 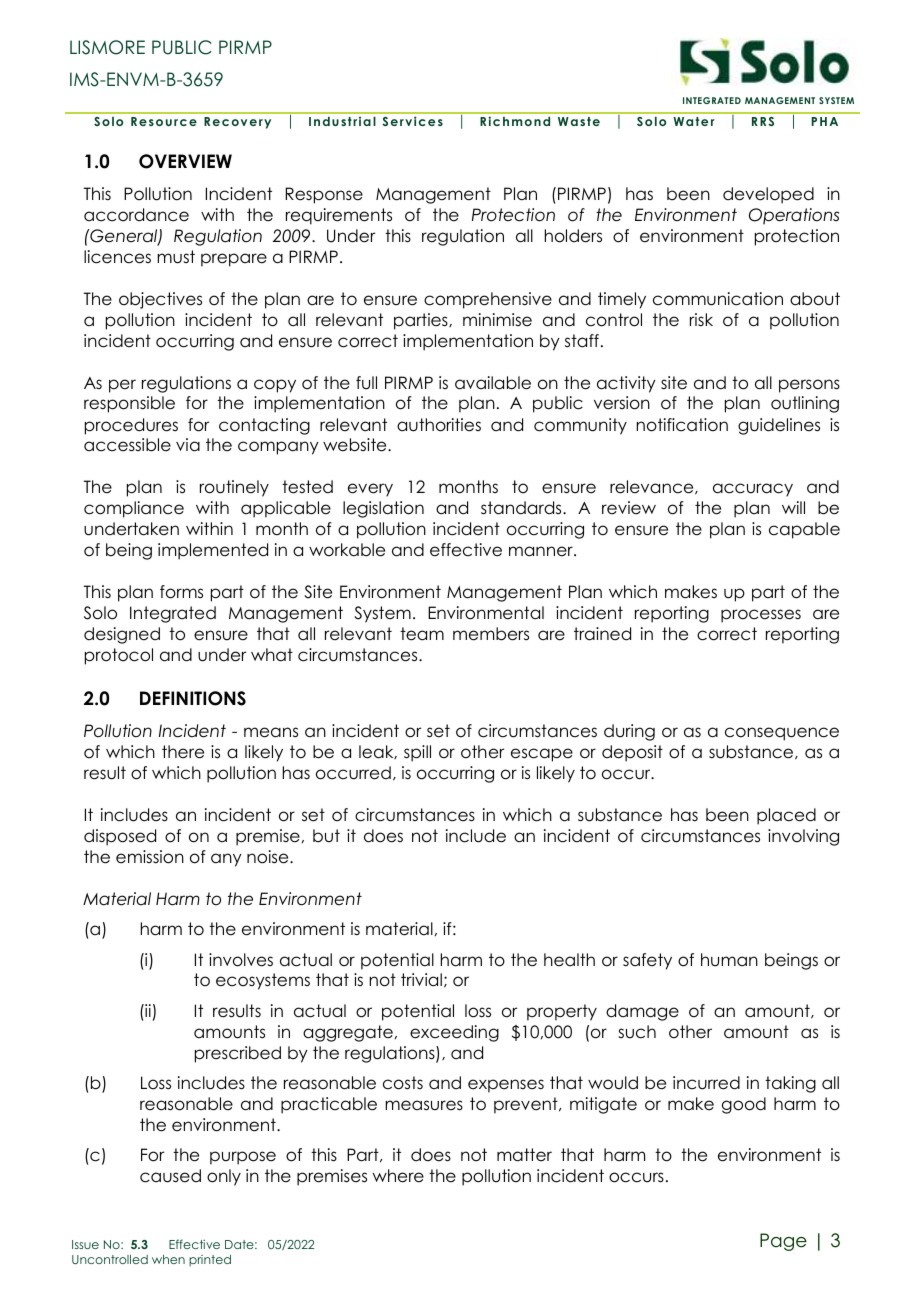 What do you see at coordinates (729, 960) in the screenshot?
I see `human` at bounding box center [729, 960].
